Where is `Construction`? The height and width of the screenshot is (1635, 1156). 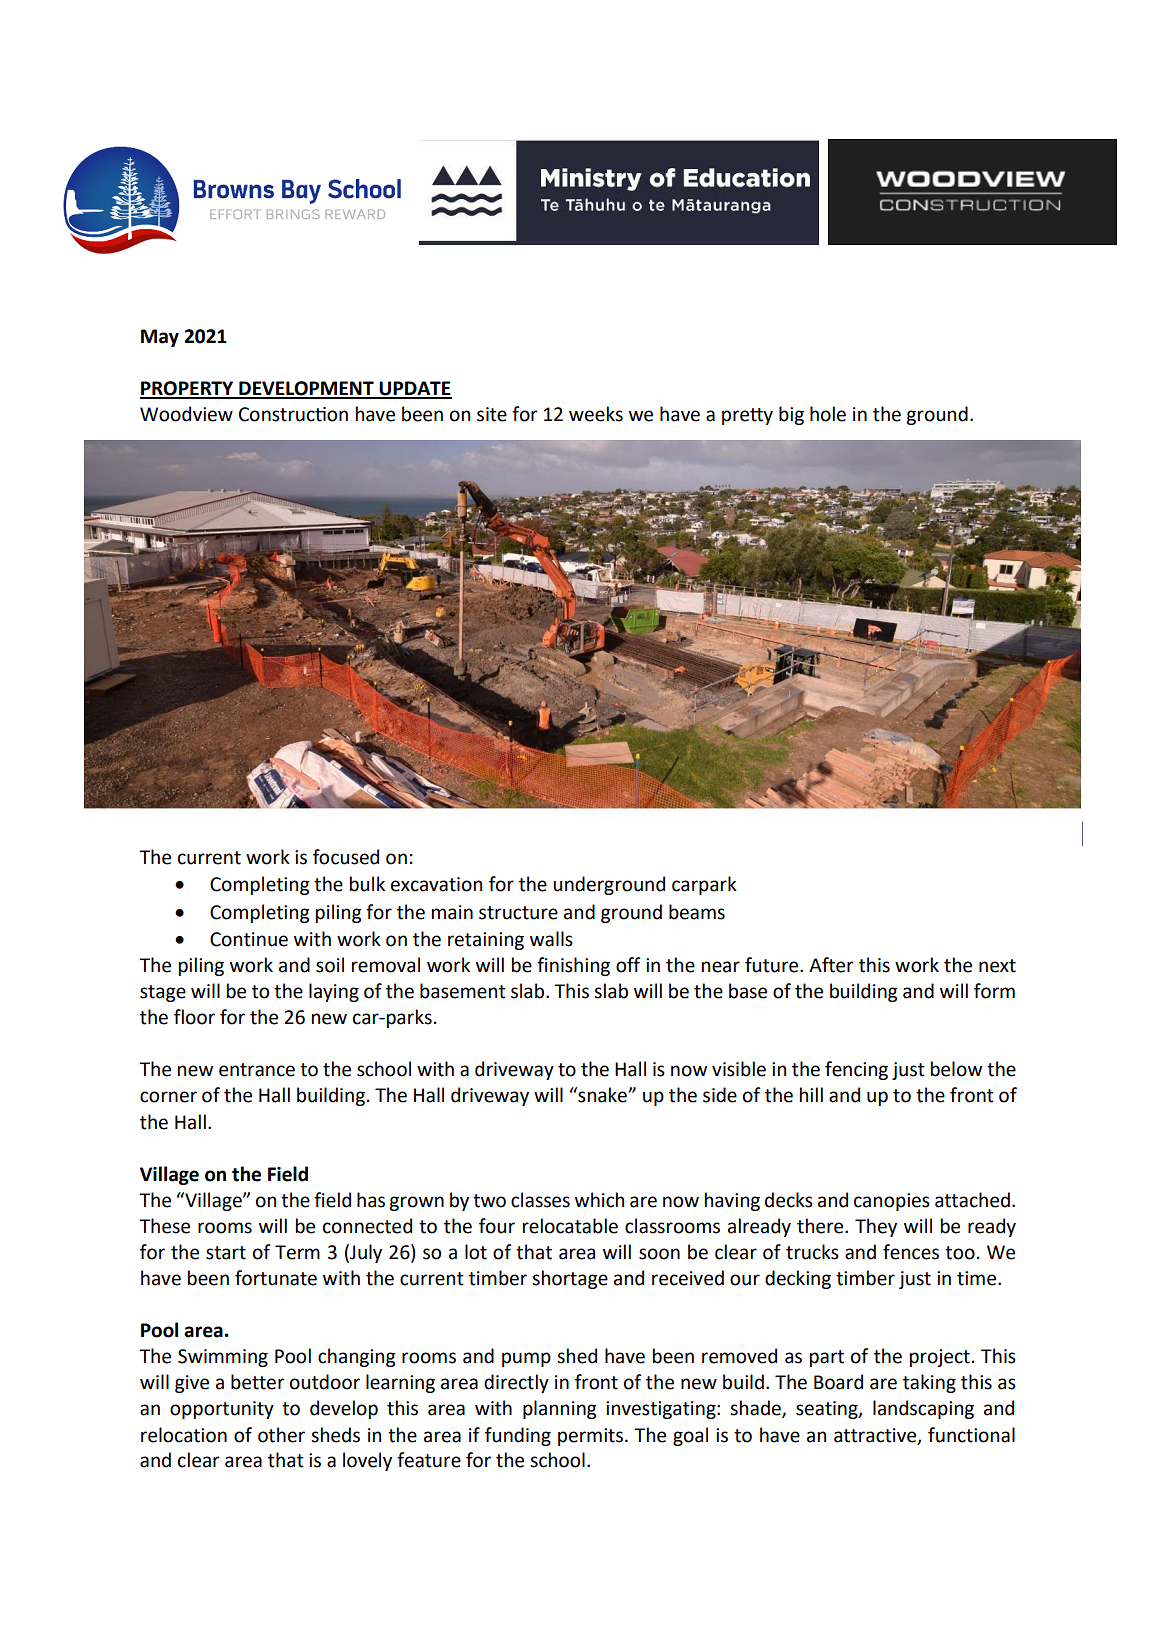
Construction is located at coordinates (293, 414).
